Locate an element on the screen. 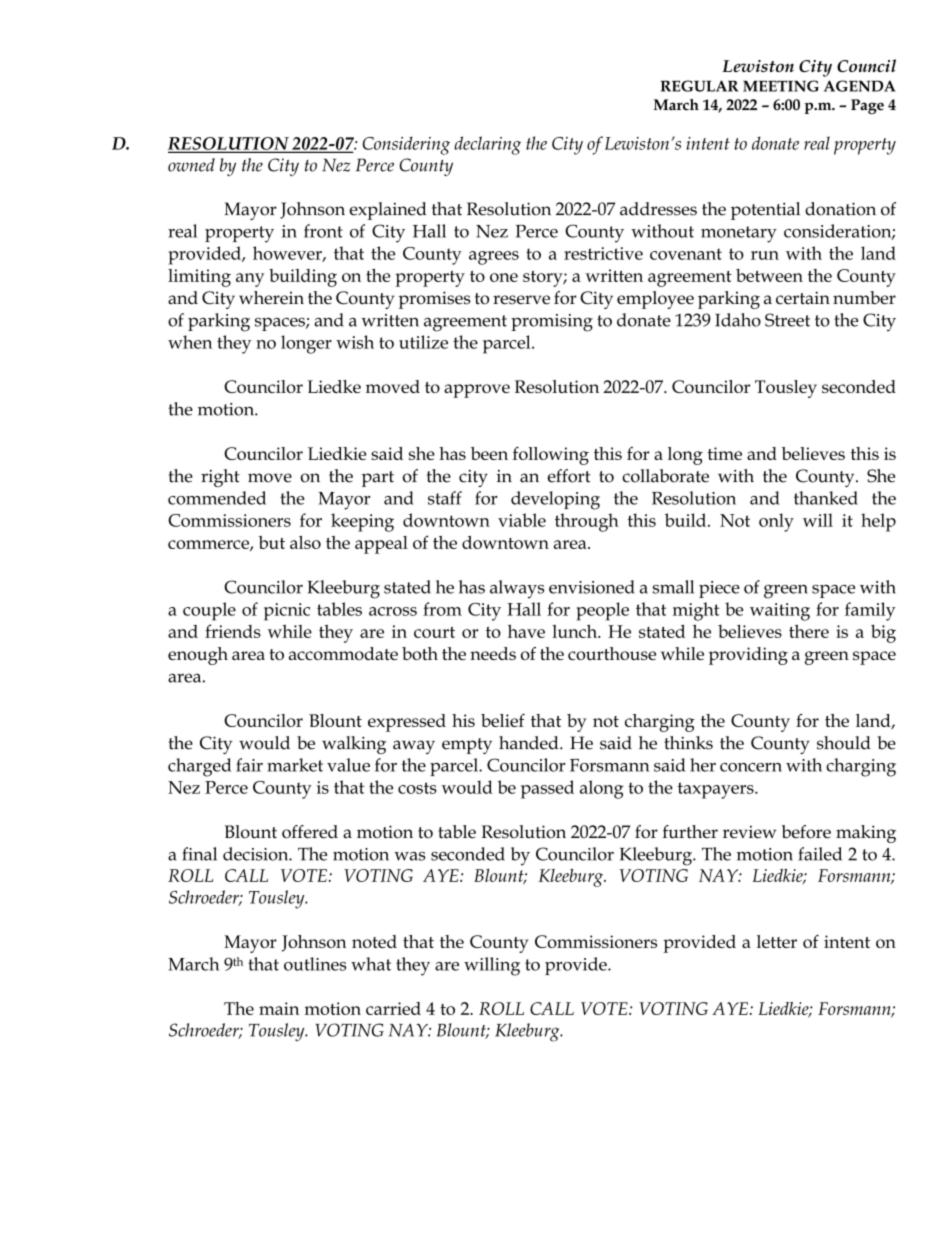 The image size is (952, 1233). declaring is located at coordinates (487, 145).
